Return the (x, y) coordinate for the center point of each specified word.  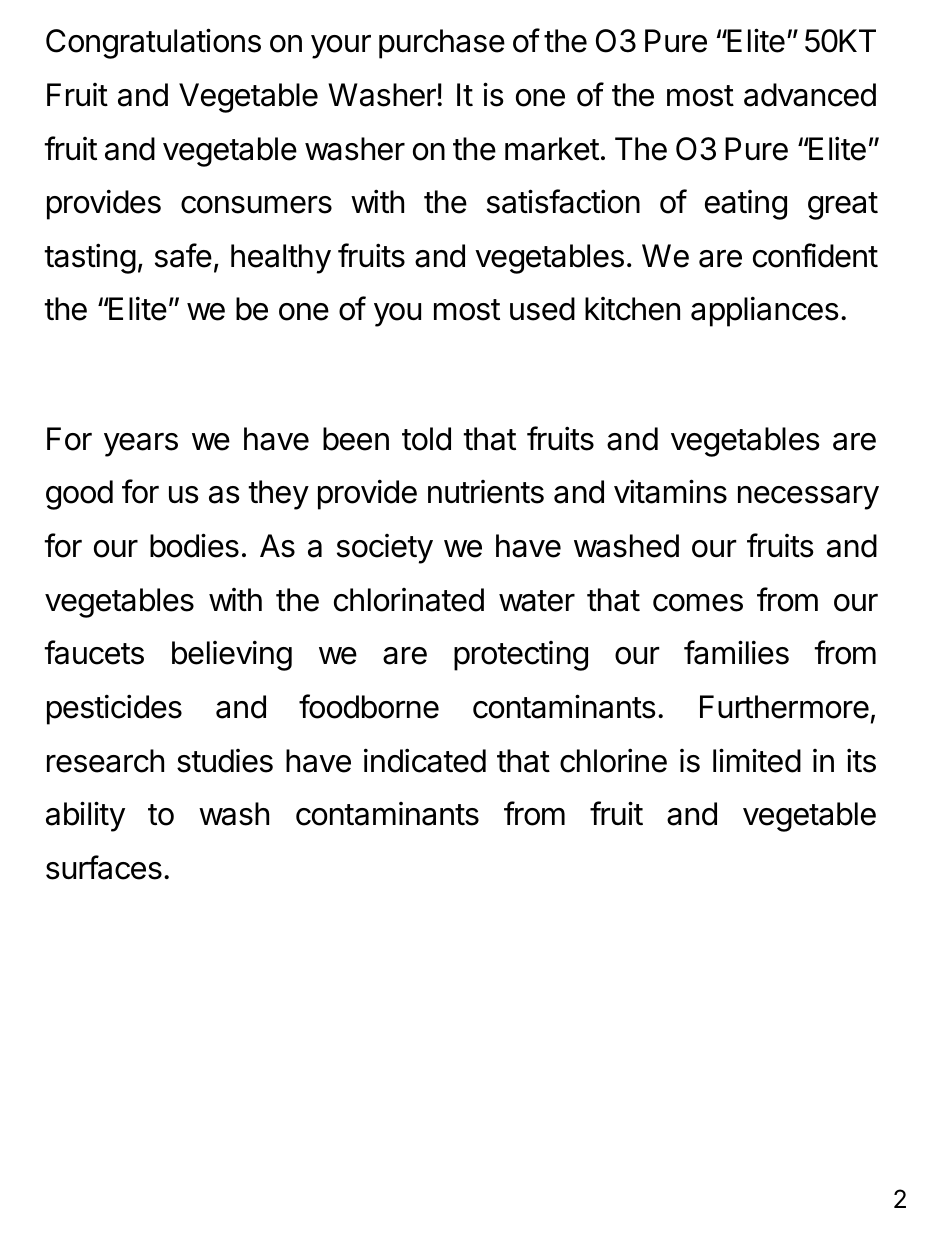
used (542, 309)
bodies (194, 545)
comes (698, 603)
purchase (442, 44)
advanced (810, 95)
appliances (765, 311)
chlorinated (409, 600)
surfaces (104, 867)
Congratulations (153, 43)
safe (183, 255)
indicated (425, 760)
